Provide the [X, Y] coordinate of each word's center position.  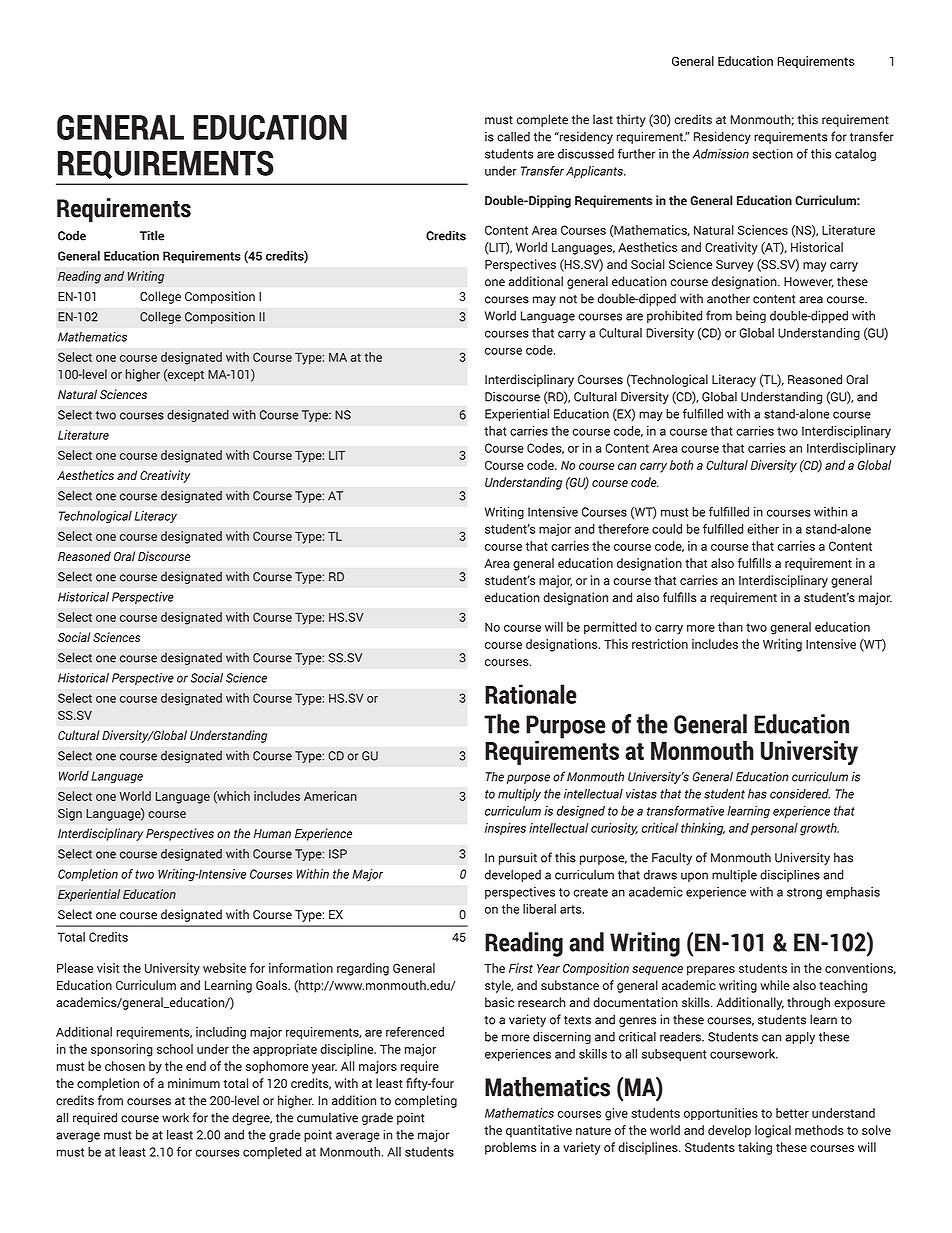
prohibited [674, 317]
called [513, 137]
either [763, 529]
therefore [623, 529]
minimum [194, 1083]
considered [800, 794]
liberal [539, 909]
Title [152, 235]
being [751, 317]
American [330, 796]
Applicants [595, 172]
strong [804, 893]
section [773, 154]
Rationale [531, 694]
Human [272, 834]
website [224, 968]
